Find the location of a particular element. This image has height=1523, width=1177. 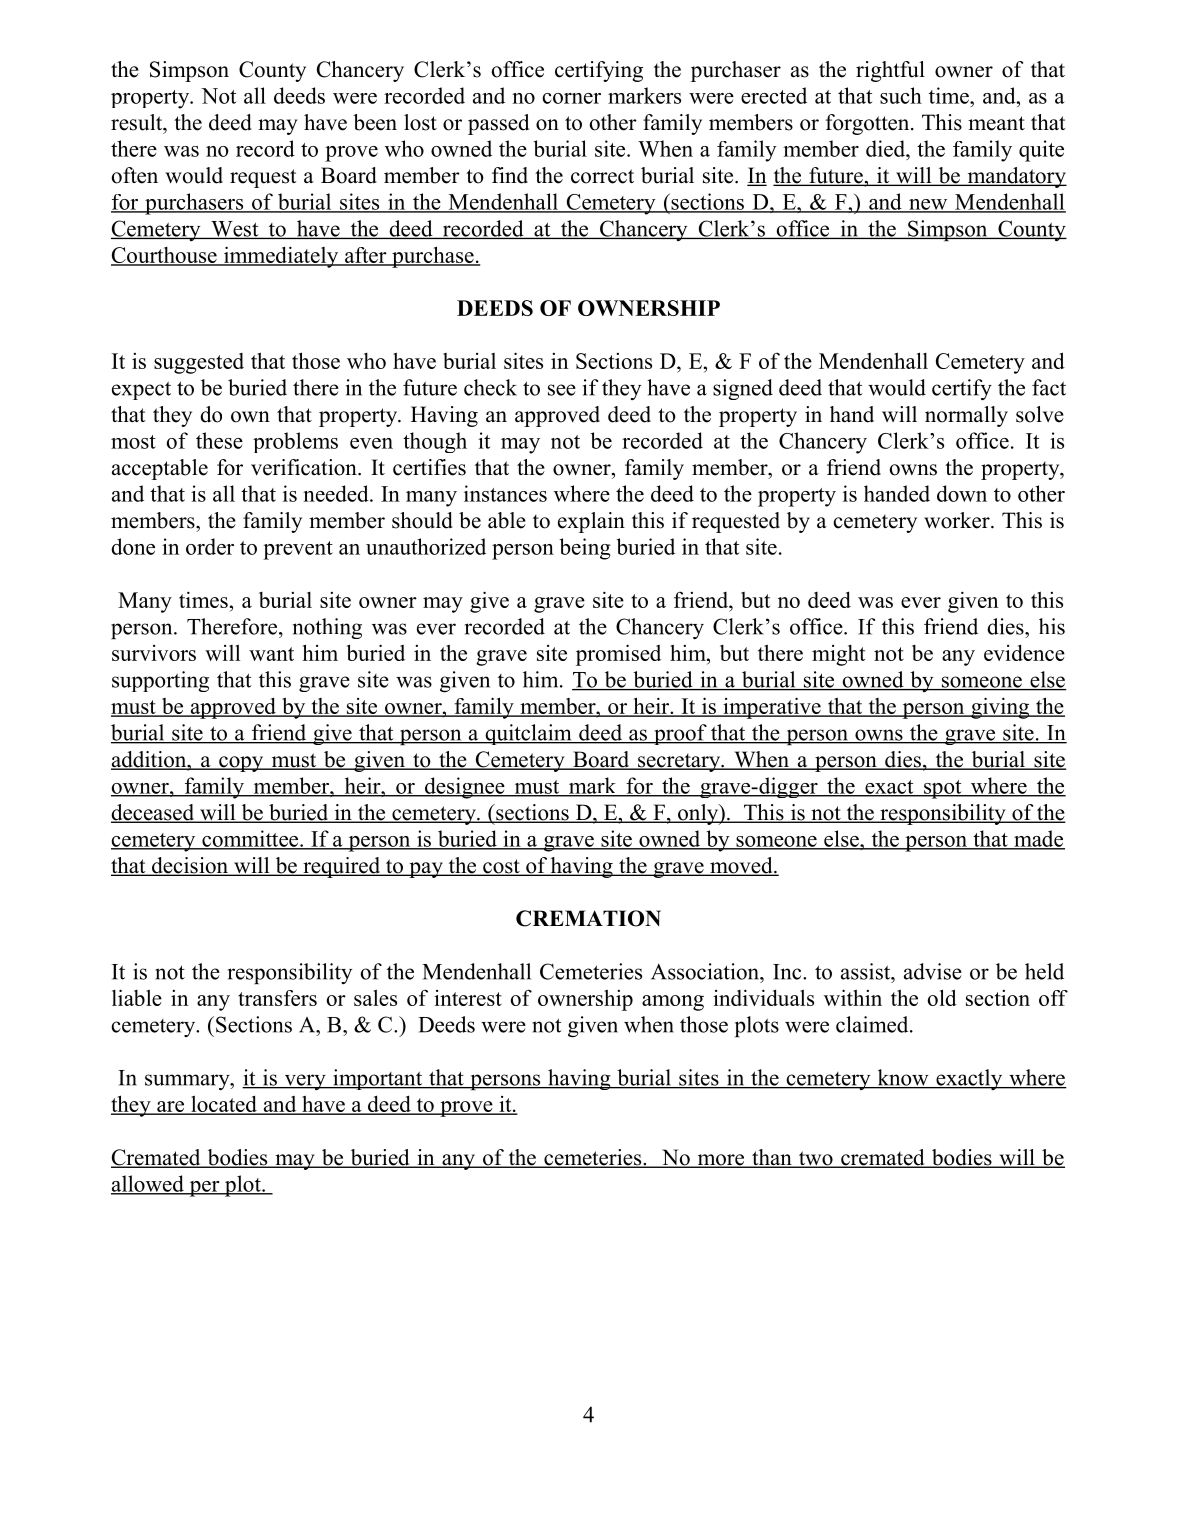

decision is located at coordinates (190, 866).
